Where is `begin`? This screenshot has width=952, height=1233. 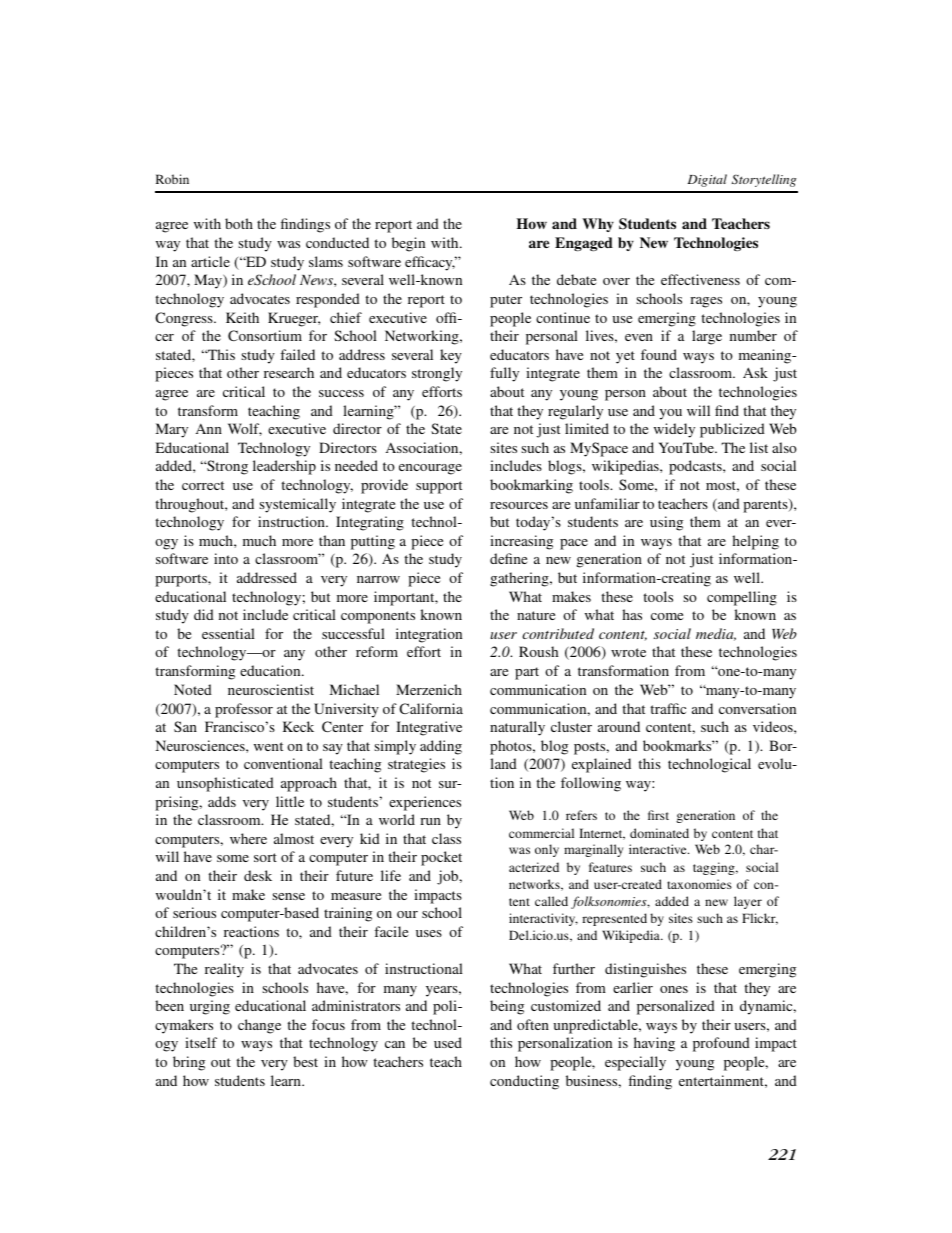
begin is located at coordinates (408, 244).
